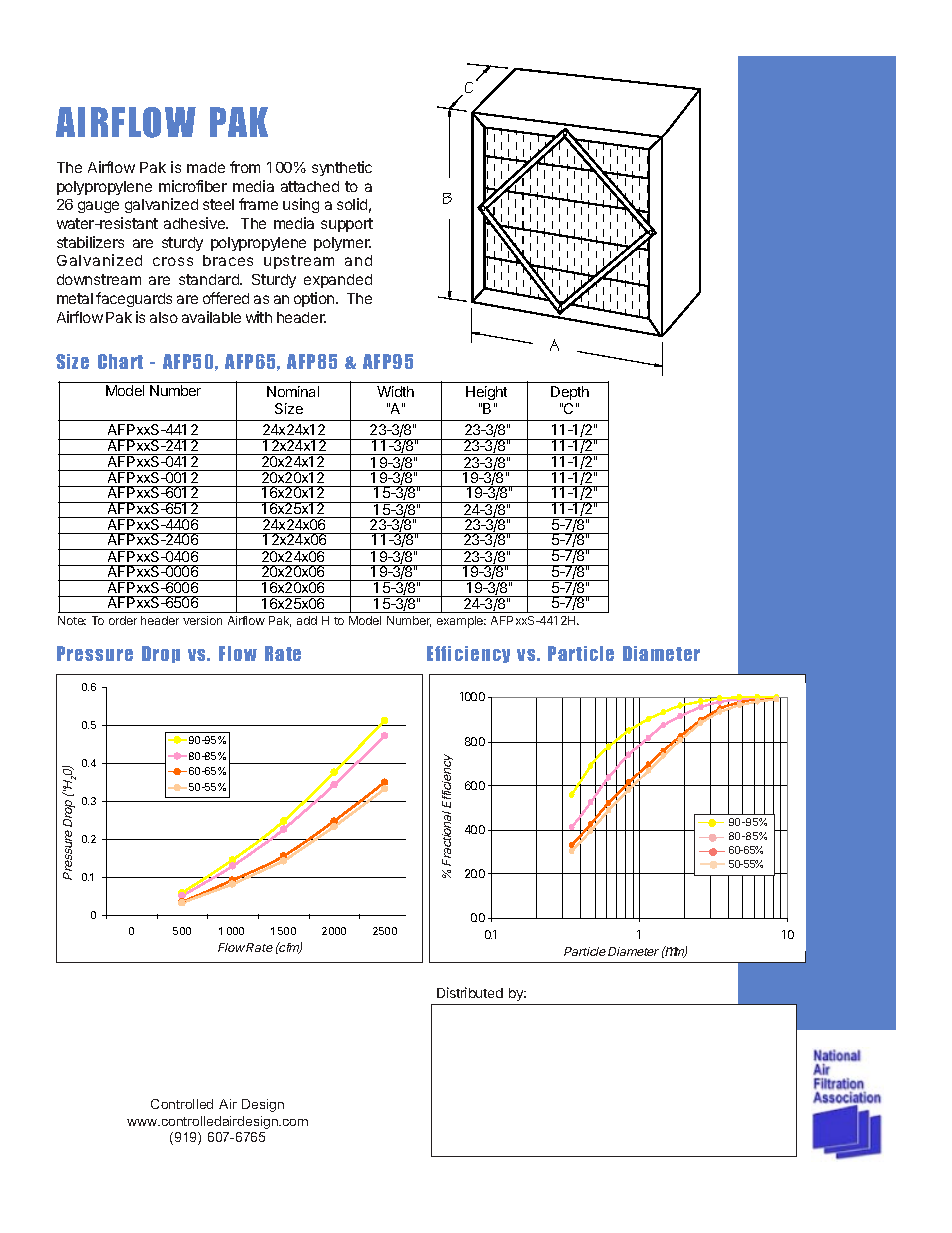 The height and width of the screenshot is (1233, 952). What do you see at coordinates (123, 620) in the screenshot?
I see `order` at bounding box center [123, 620].
